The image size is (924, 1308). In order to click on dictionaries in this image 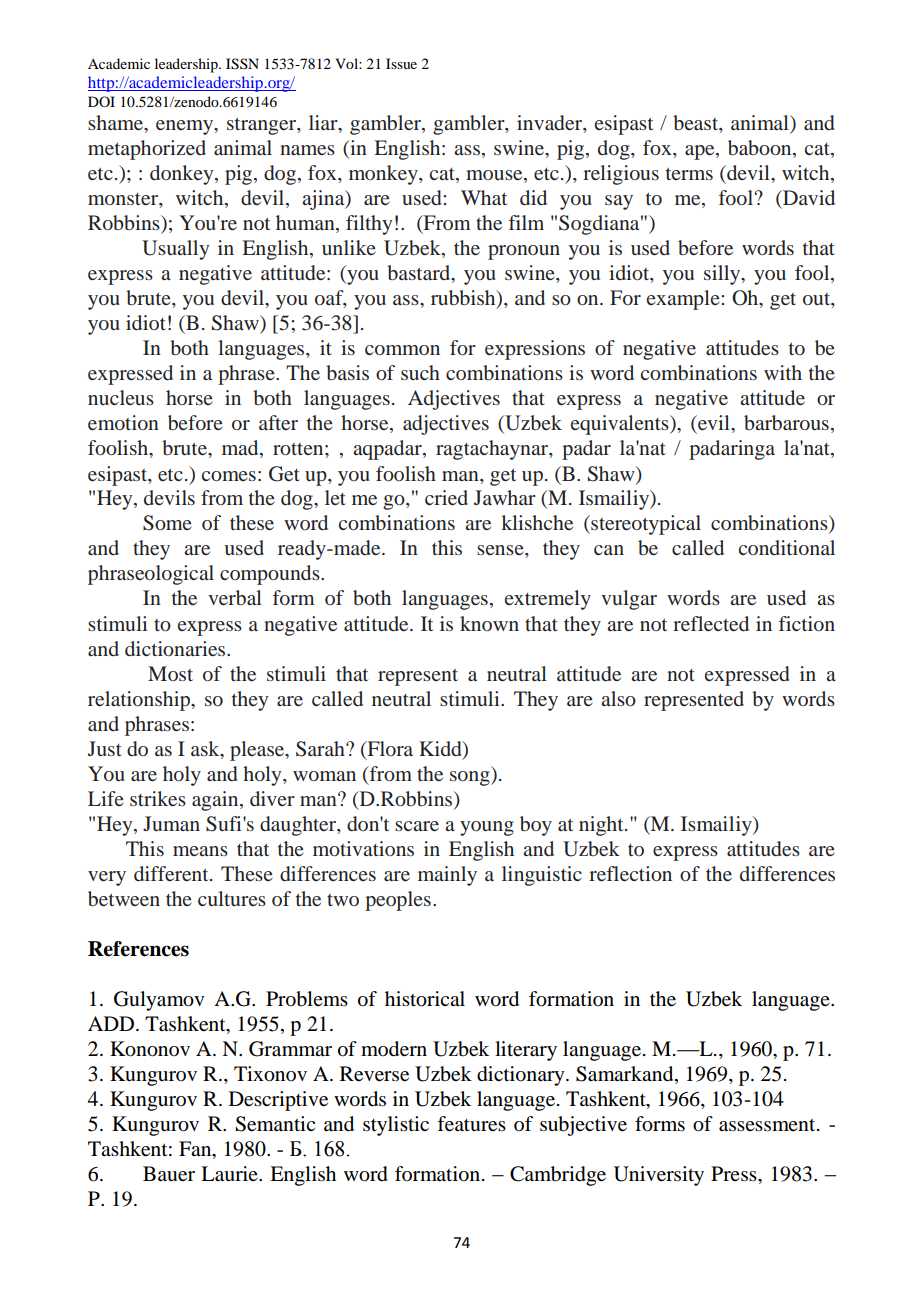, I will do `click(176, 648)`.
